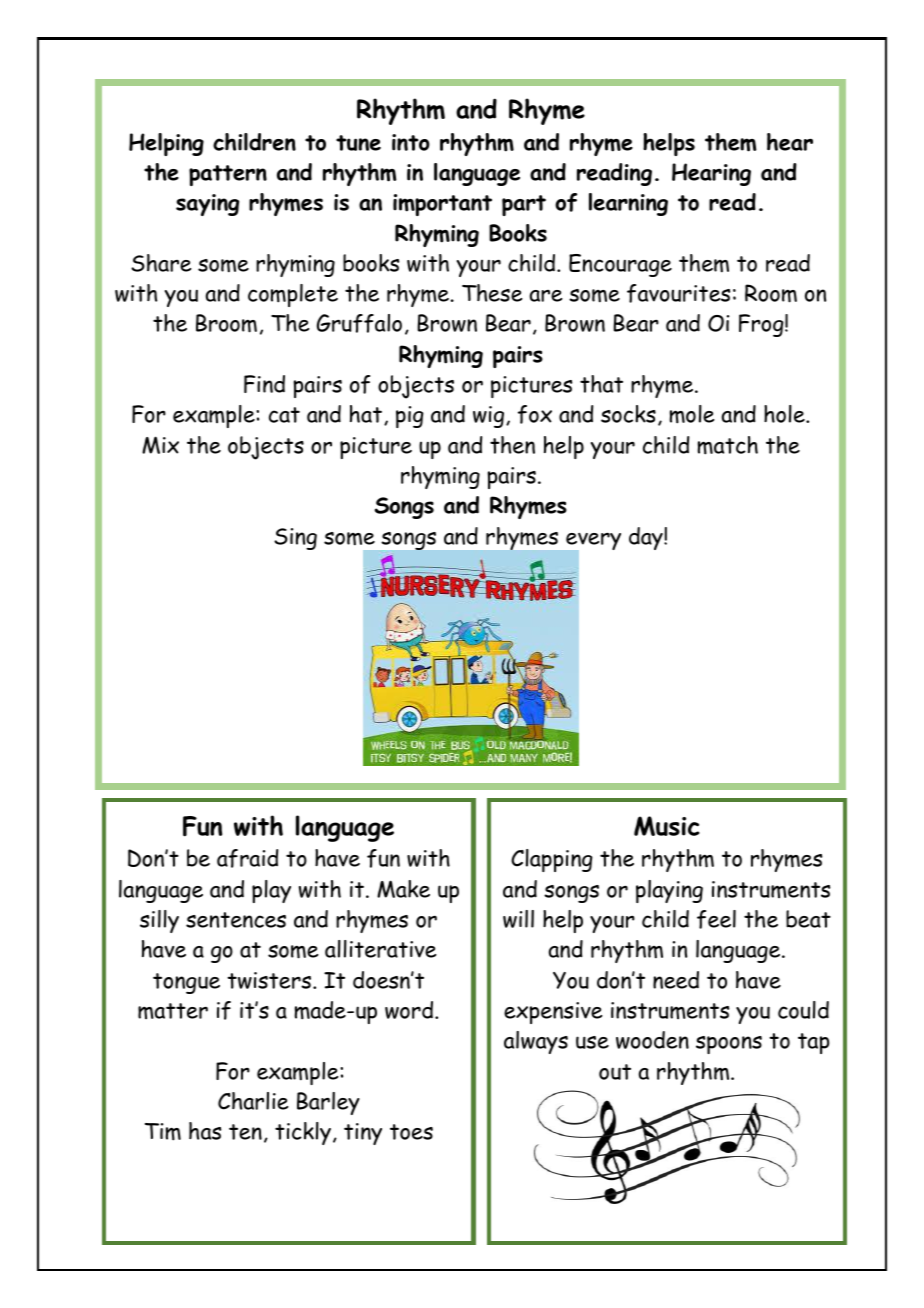 This page has width=924, height=1308. Describe the element at coordinates (628, 204) in the page. I see `learning` at that location.
